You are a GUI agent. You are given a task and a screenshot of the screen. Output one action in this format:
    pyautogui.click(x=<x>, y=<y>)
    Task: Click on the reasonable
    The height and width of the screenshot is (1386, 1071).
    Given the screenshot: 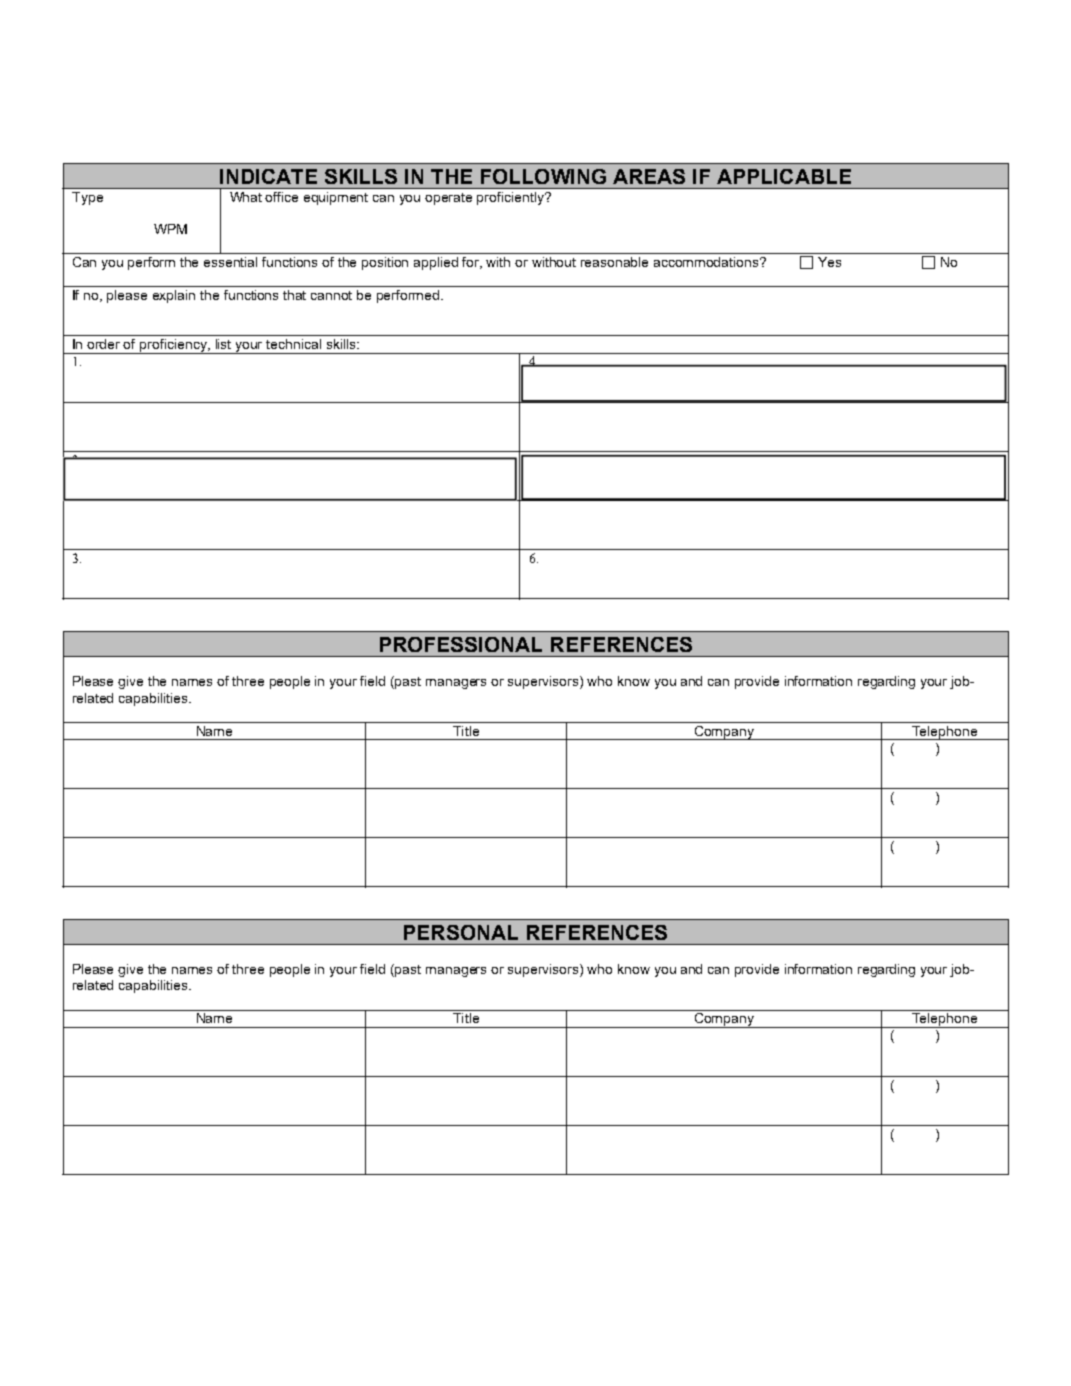 What is the action you would take?
    pyautogui.click(x=614, y=262)
